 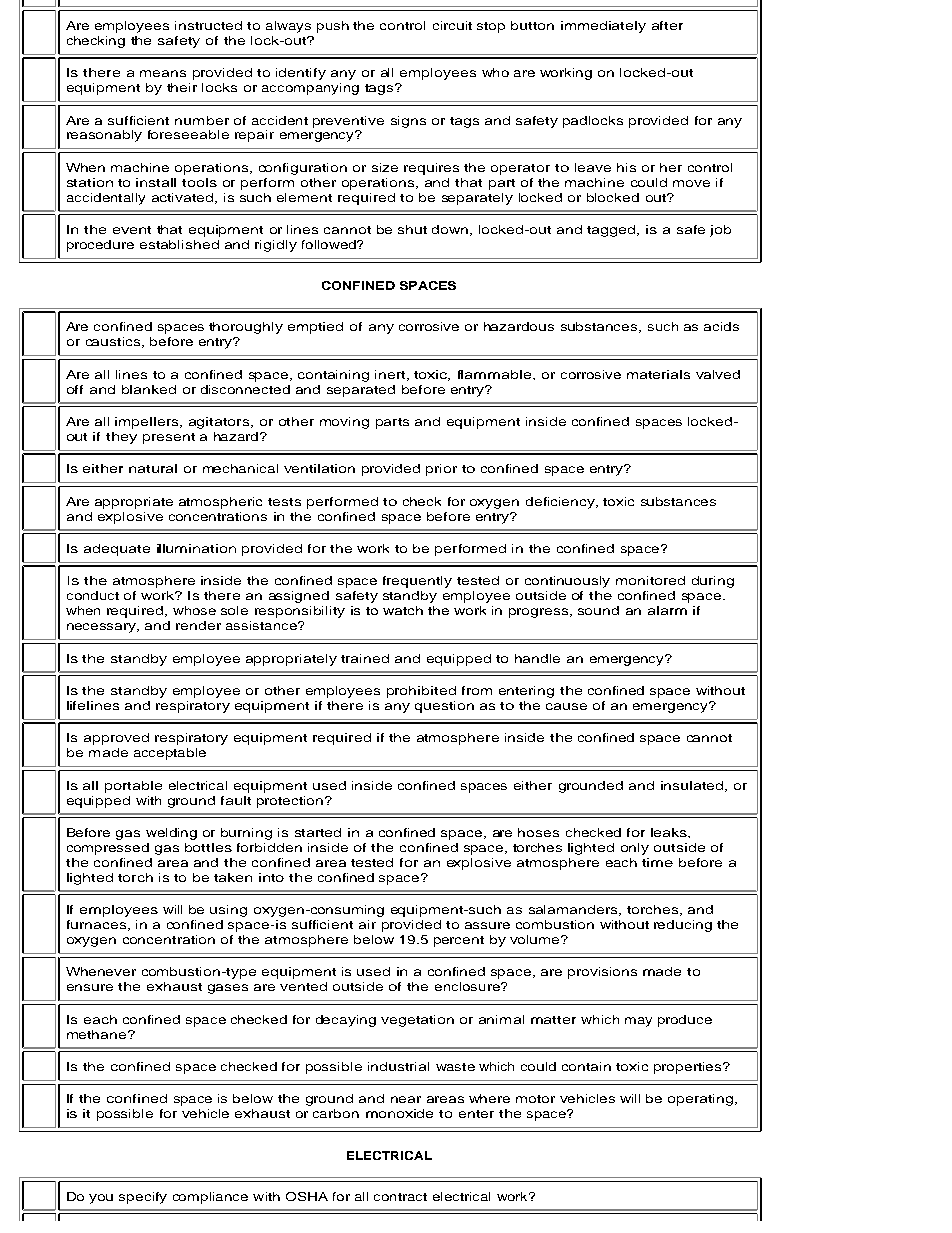 What do you see at coordinates (143, 1198) in the screenshot?
I see `specify` at bounding box center [143, 1198].
